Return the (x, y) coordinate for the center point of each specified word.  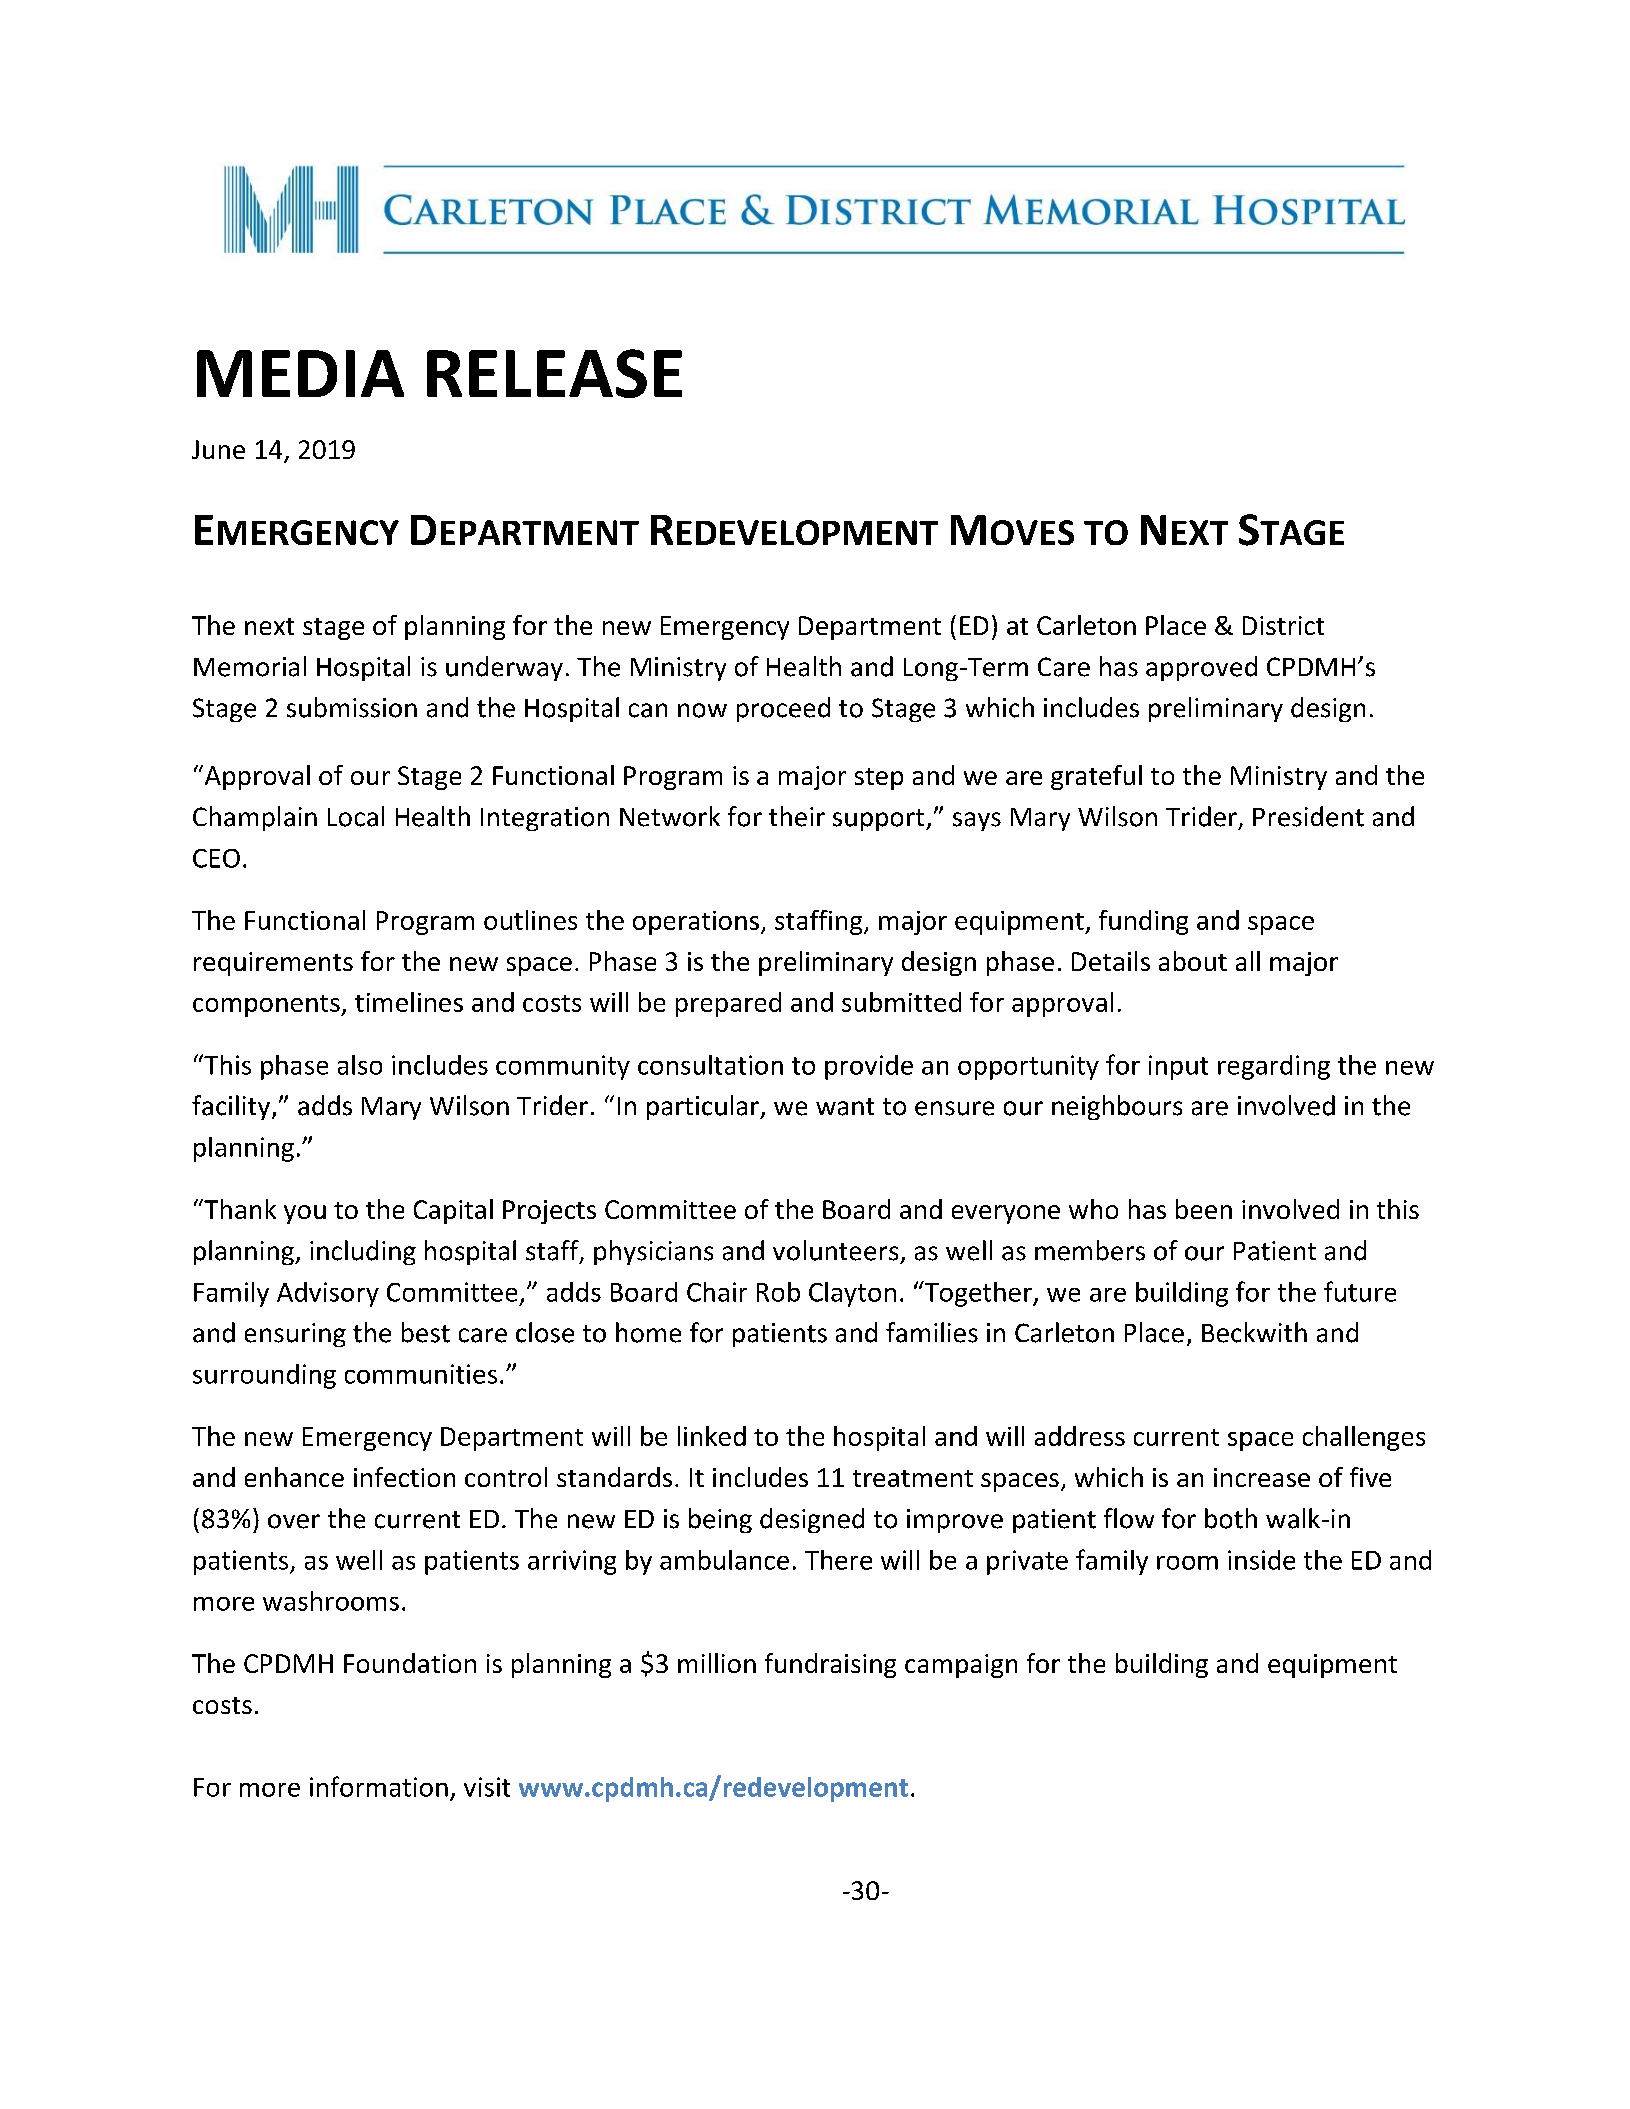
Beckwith (1254, 1332)
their (797, 816)
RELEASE (554, 373)
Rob (778, 1292)
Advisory (328, 1294)
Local (356, 816)
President (1308, 816)
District (1283, 625)
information (379, 1786)
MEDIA (300, 373)
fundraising (830, 1665)
